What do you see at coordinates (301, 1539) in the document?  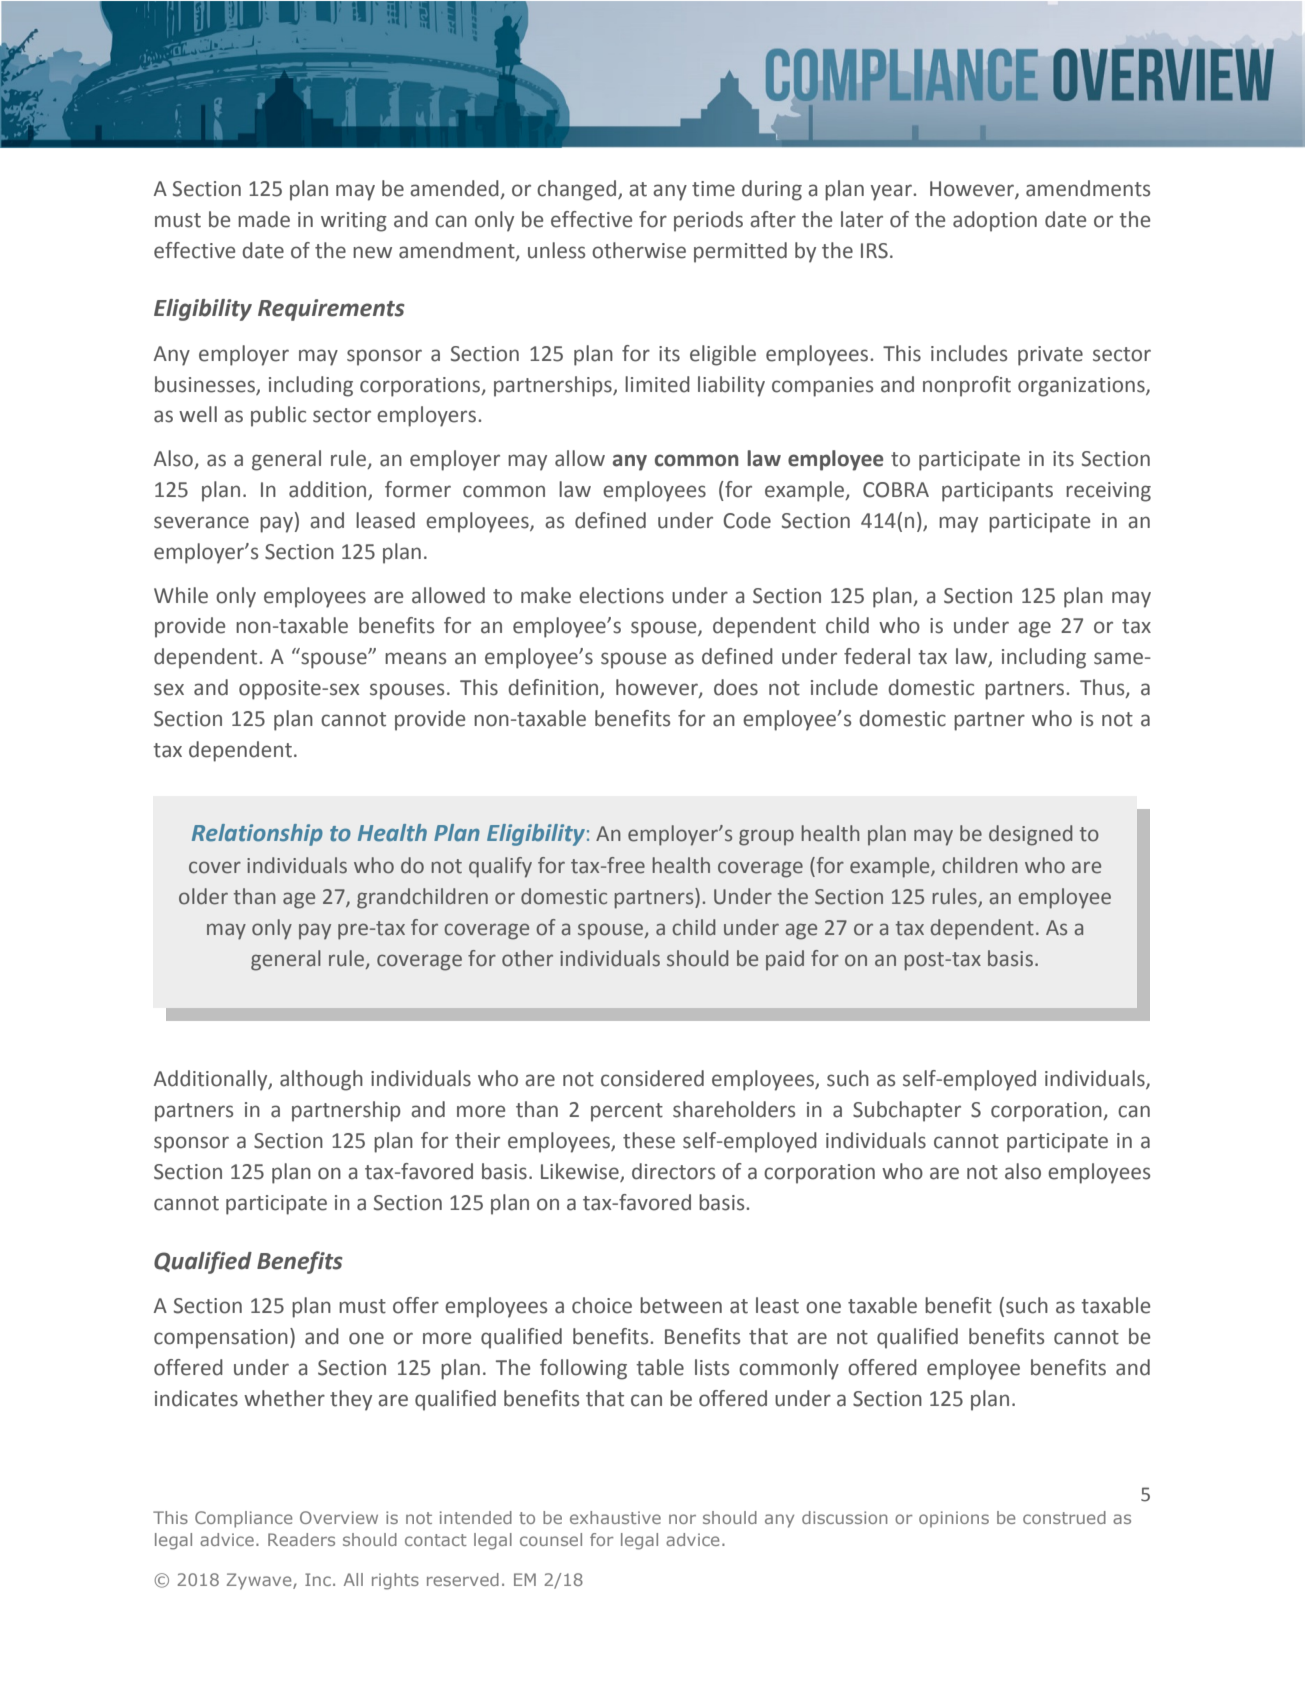 I see `Readers` at bounding box center [301, 1539].
